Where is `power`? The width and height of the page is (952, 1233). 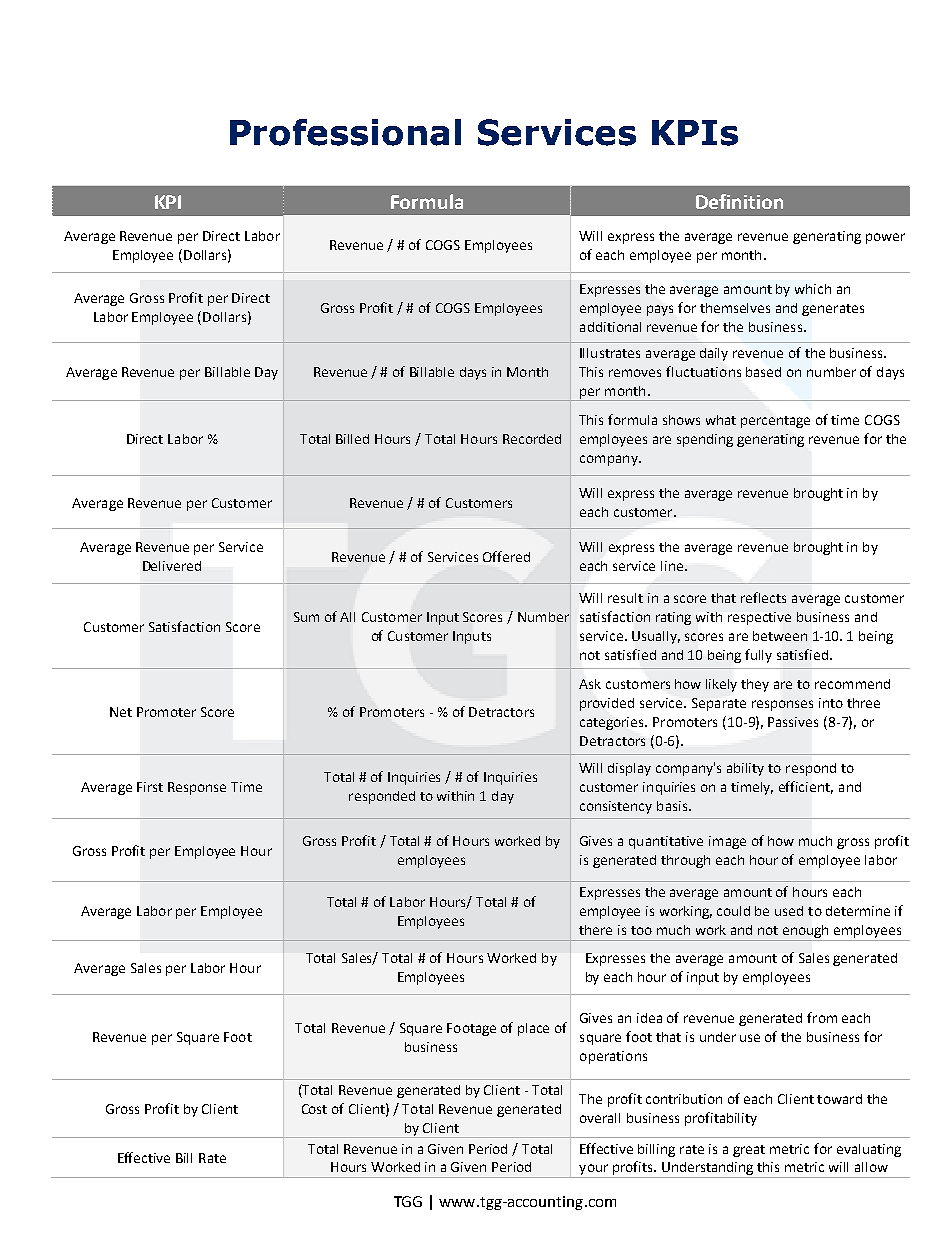 power is located at coordinates (885, 238).
